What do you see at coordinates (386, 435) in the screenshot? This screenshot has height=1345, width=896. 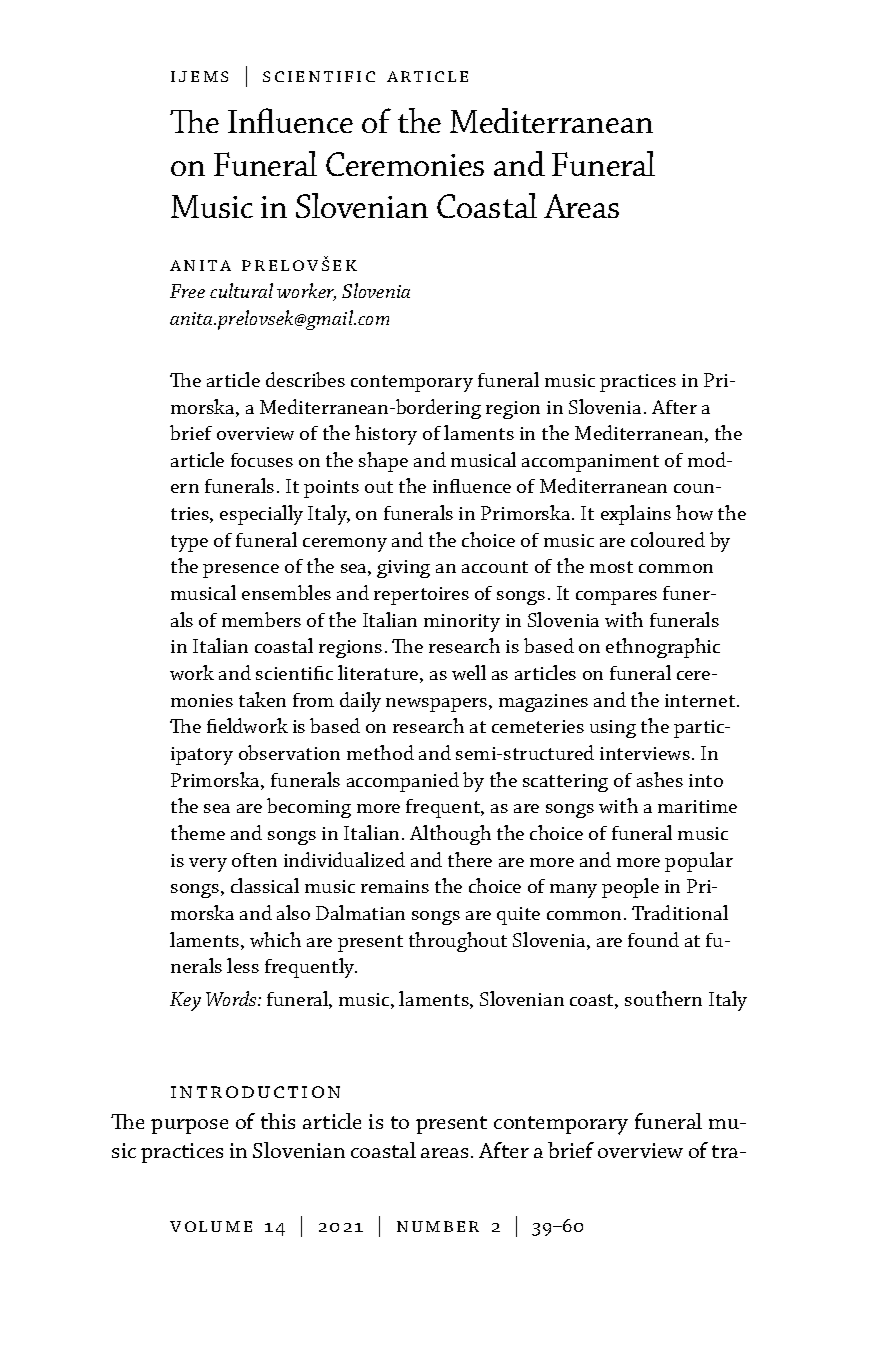 I see `history` at bounding box center [386, 435].
